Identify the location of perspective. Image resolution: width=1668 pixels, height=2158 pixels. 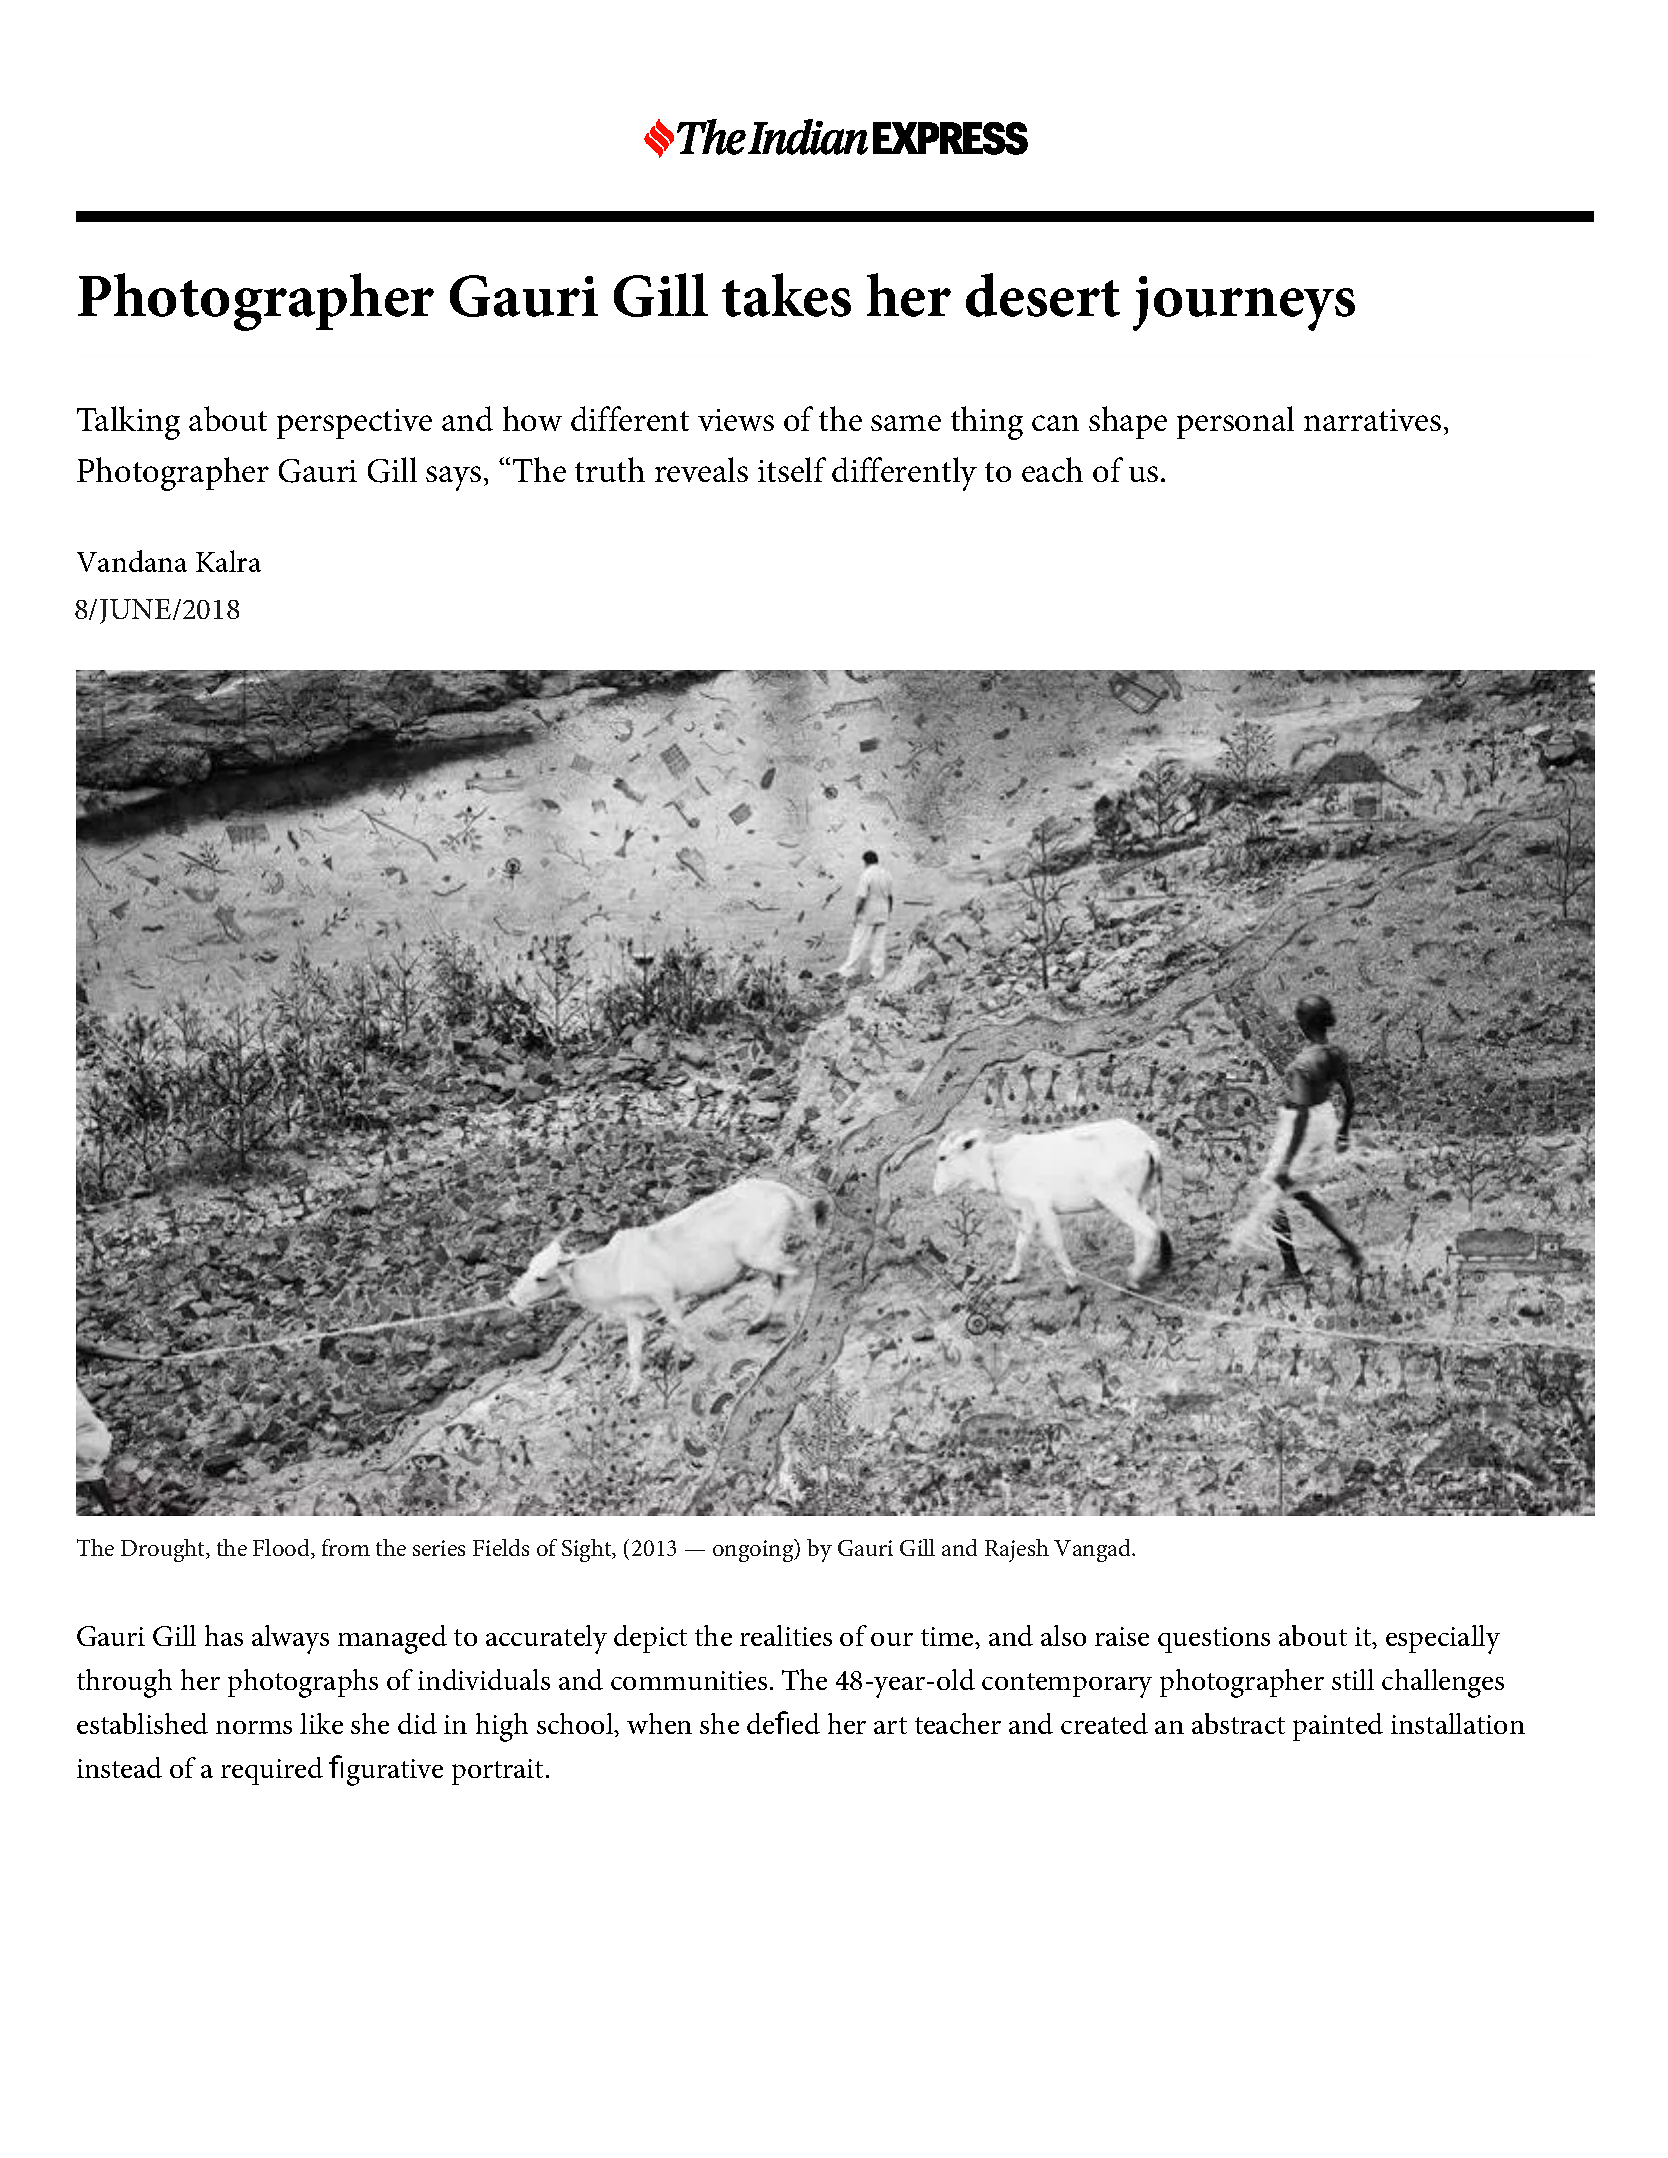
(354, 424).
